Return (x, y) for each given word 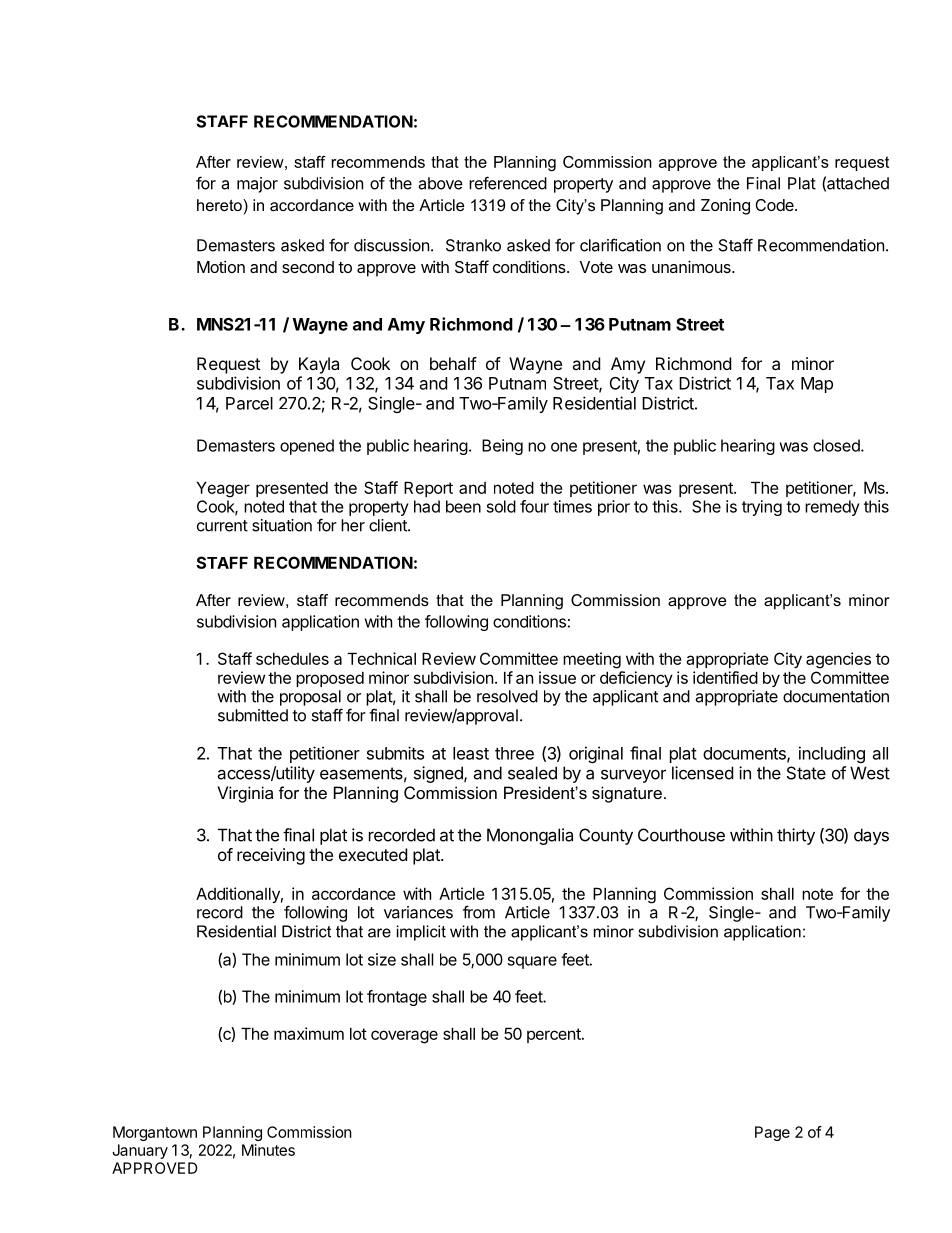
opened (307, 447)
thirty (796, 836)
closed (837, 445)
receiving (271, 856)
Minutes (268, 1150)
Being (502, 447)
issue (557, 677)
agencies (838, 660)
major (257, 185)
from (479, 912)
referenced (508, 183)
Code (775, 205)
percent (555, 1035)
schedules (292, 658)
